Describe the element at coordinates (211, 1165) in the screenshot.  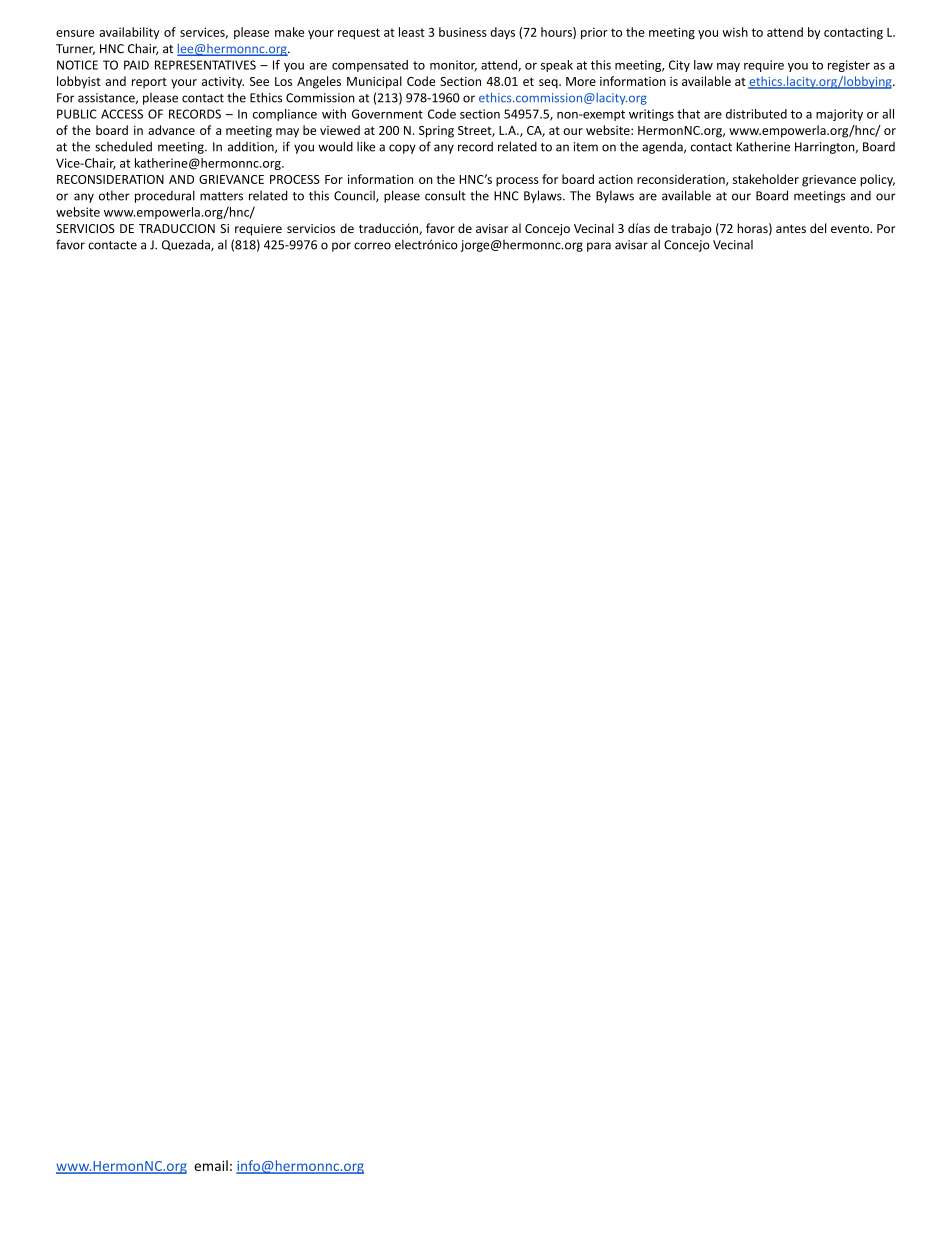
I see `email` at that location.
